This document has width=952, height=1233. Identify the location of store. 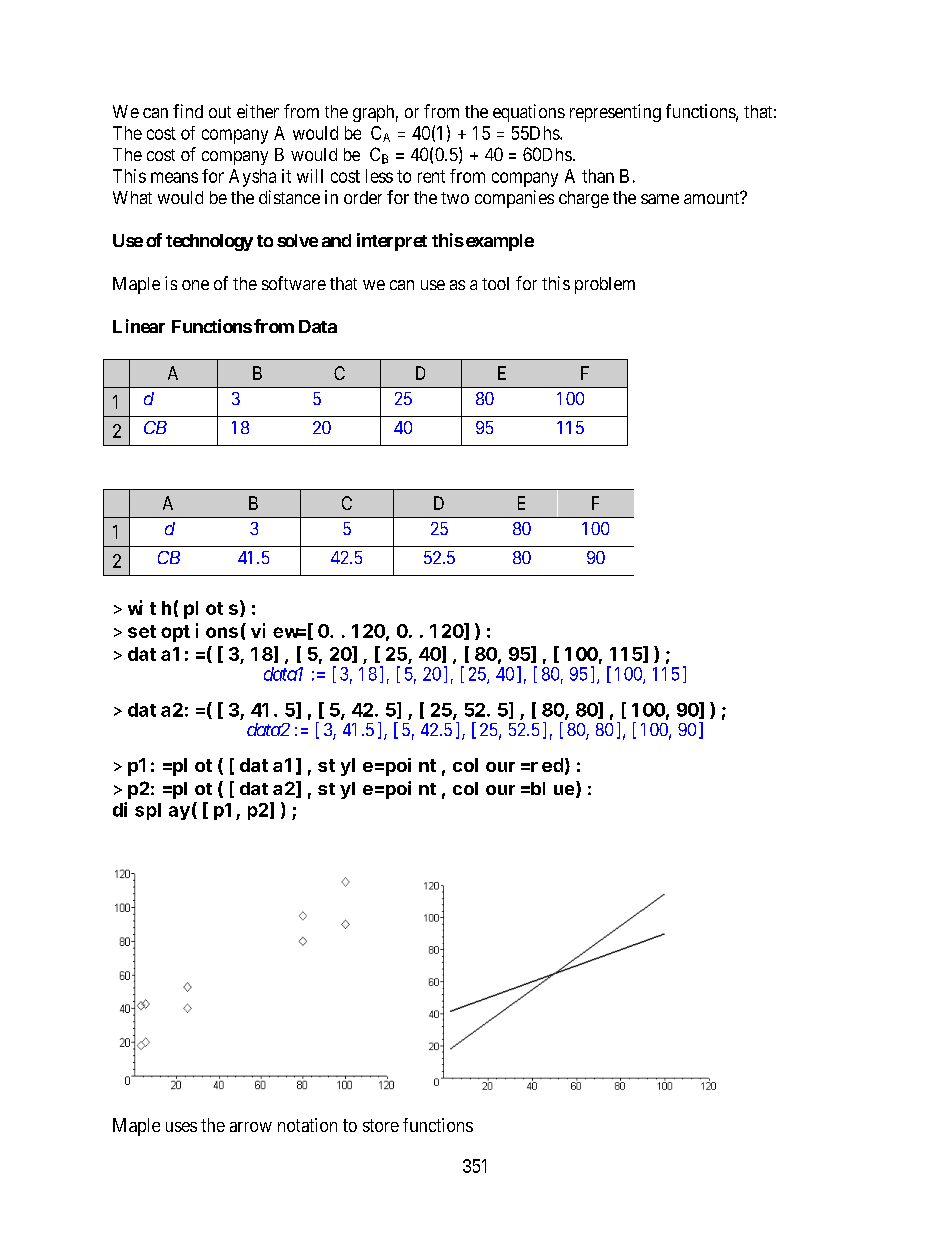
(381, 1125).
